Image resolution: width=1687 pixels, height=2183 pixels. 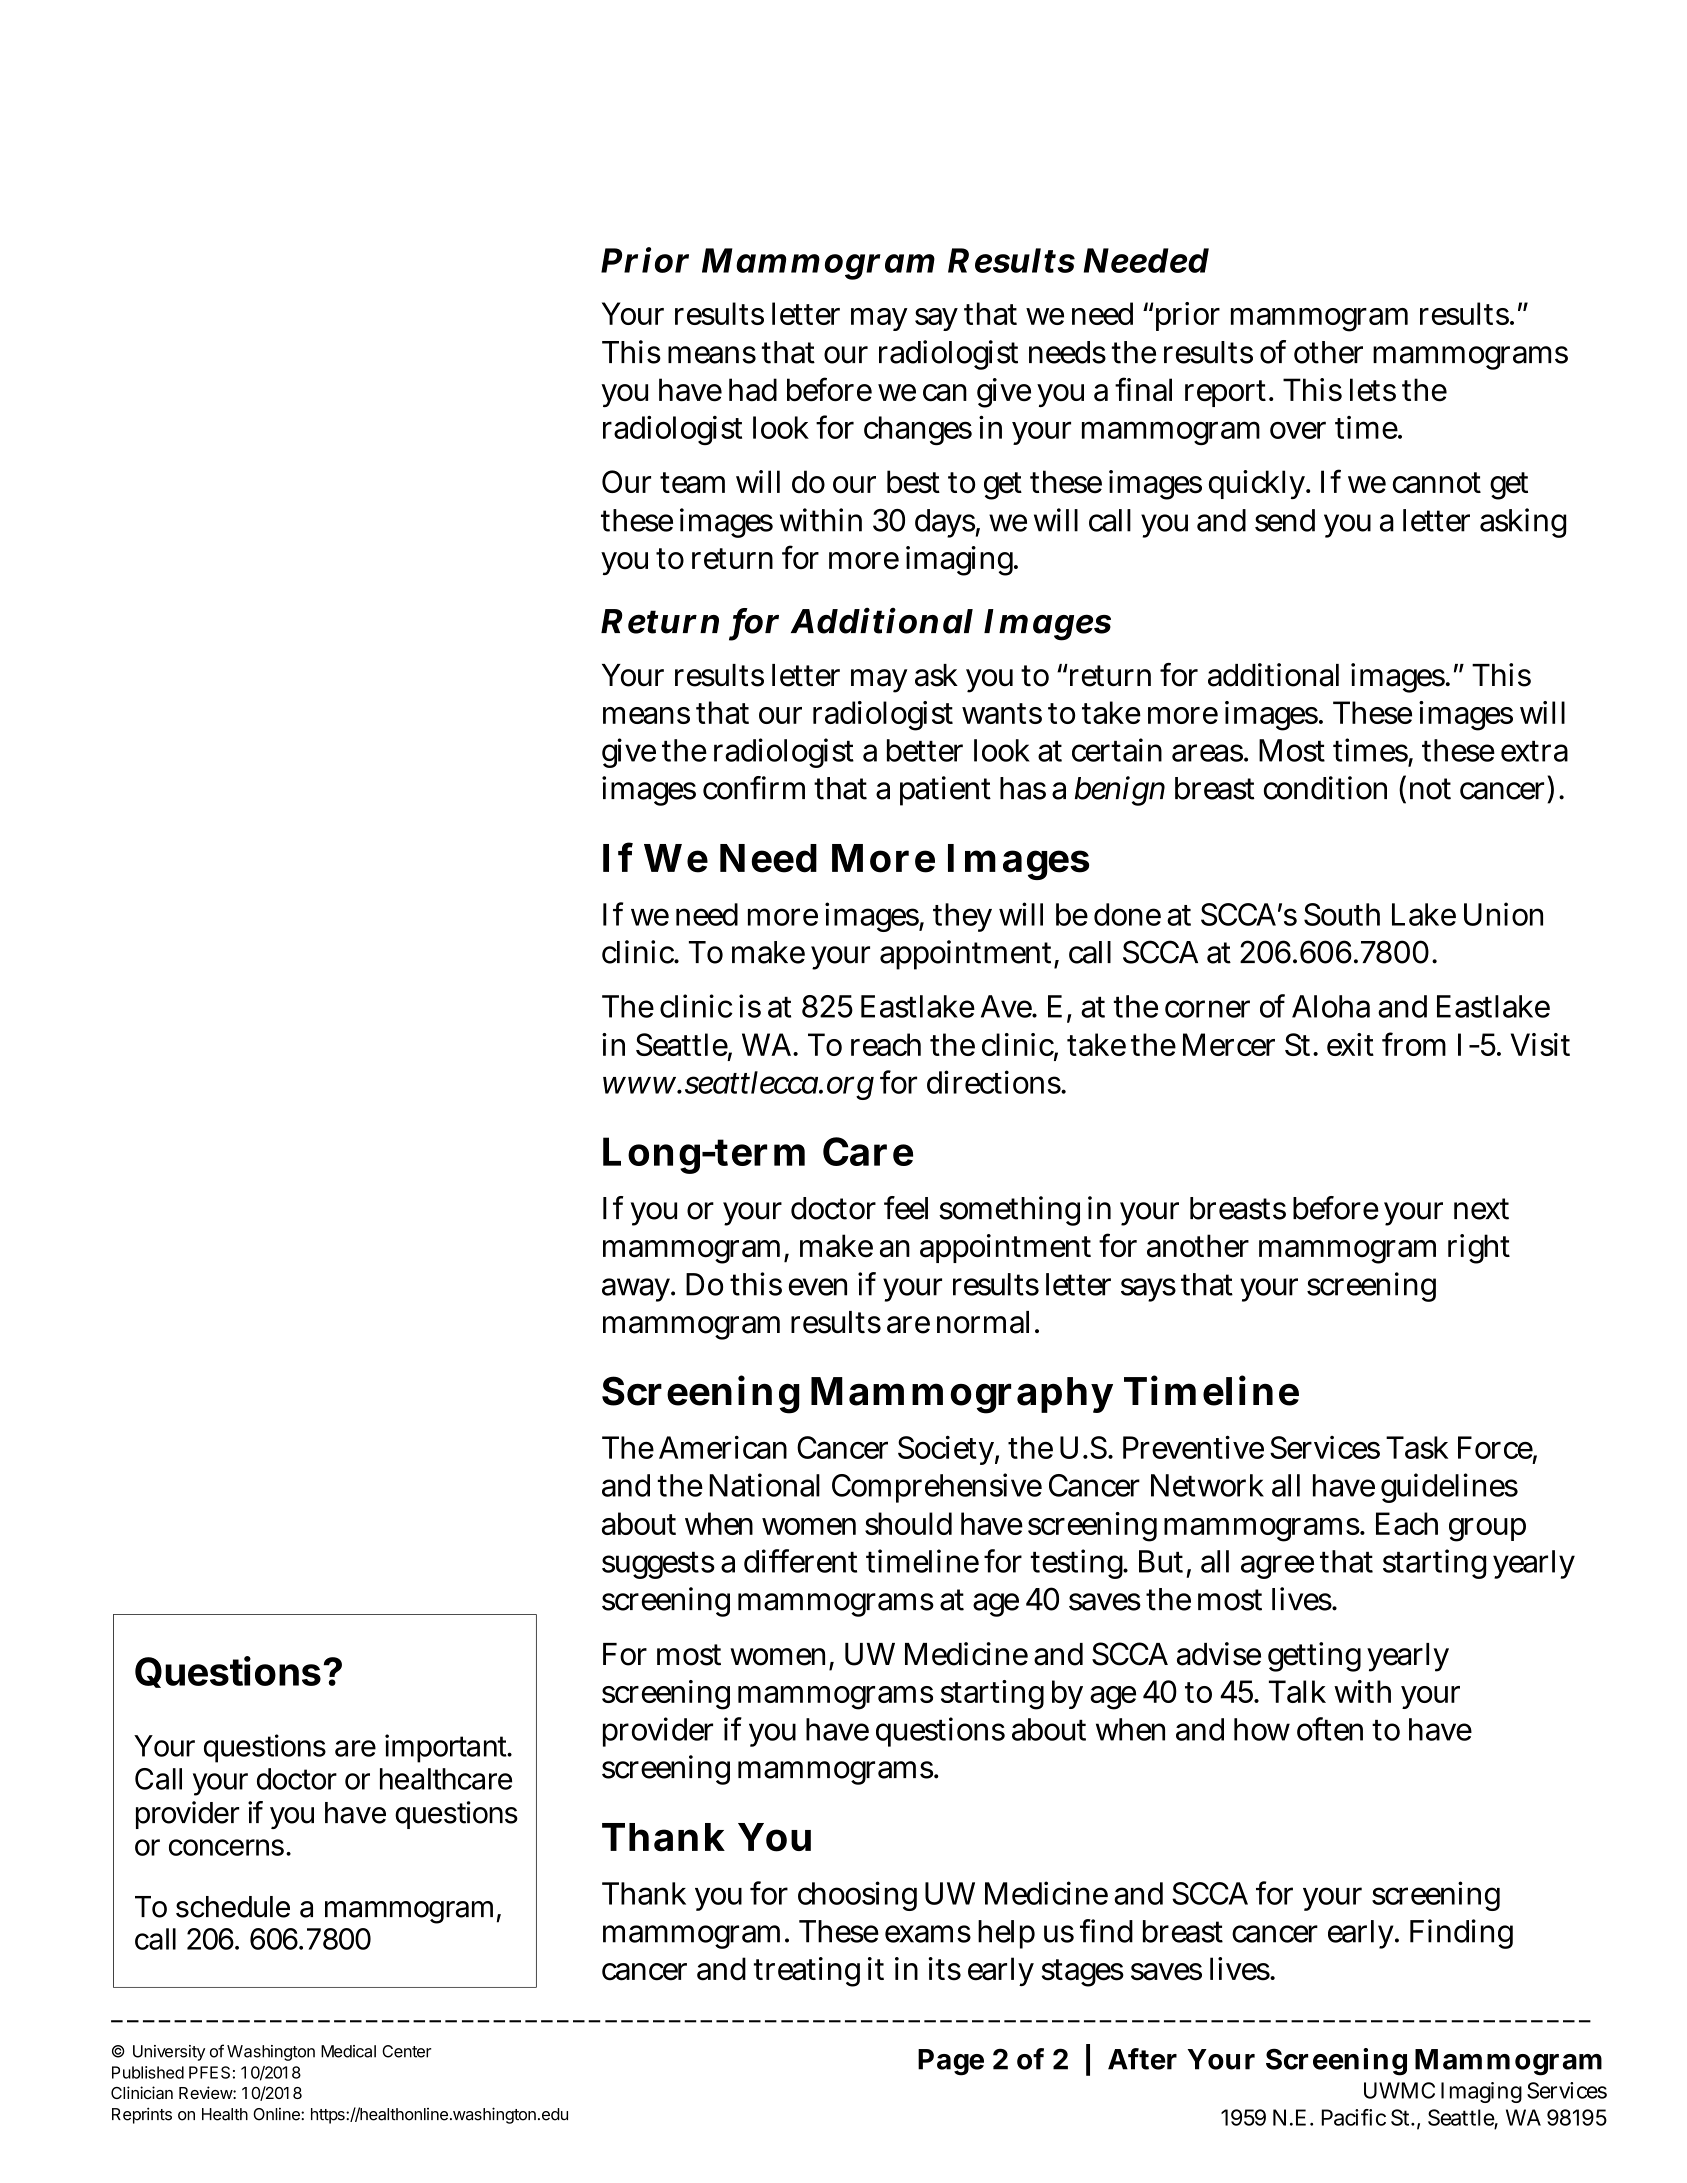 I want to click on Medical, so click(x=348, y=2051).
